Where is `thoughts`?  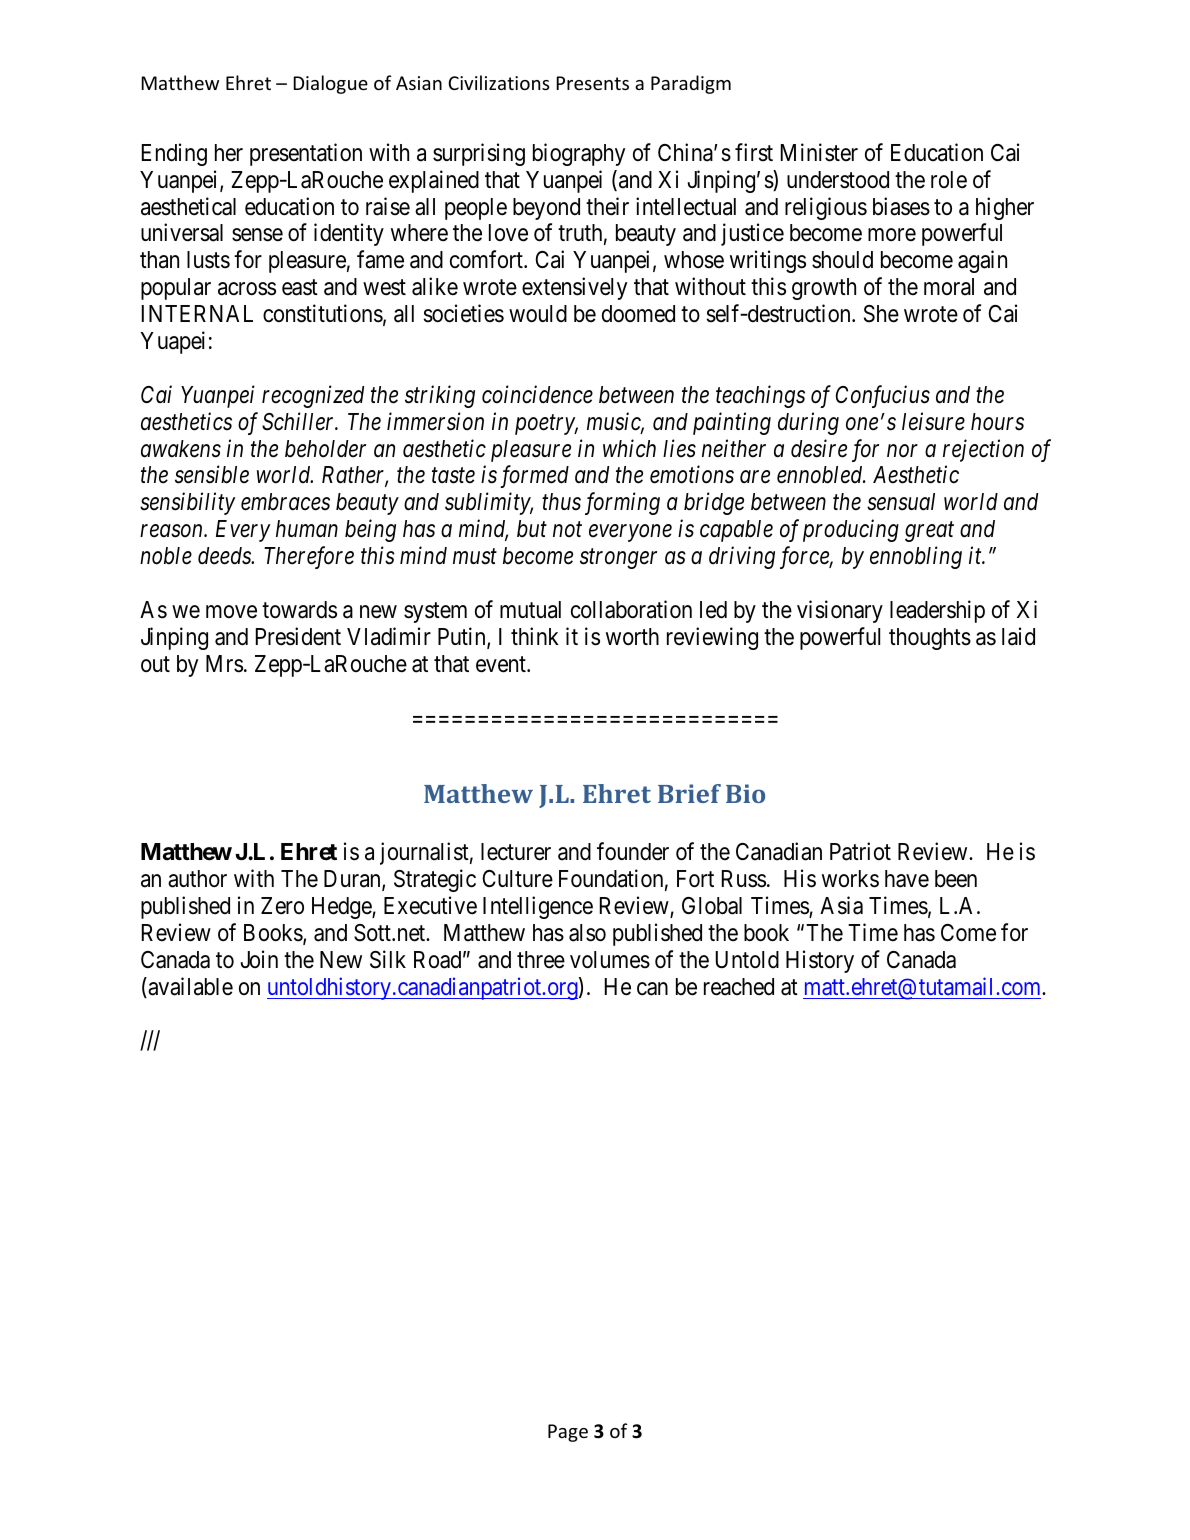
thoughts is located at coordinates (930, 639).
